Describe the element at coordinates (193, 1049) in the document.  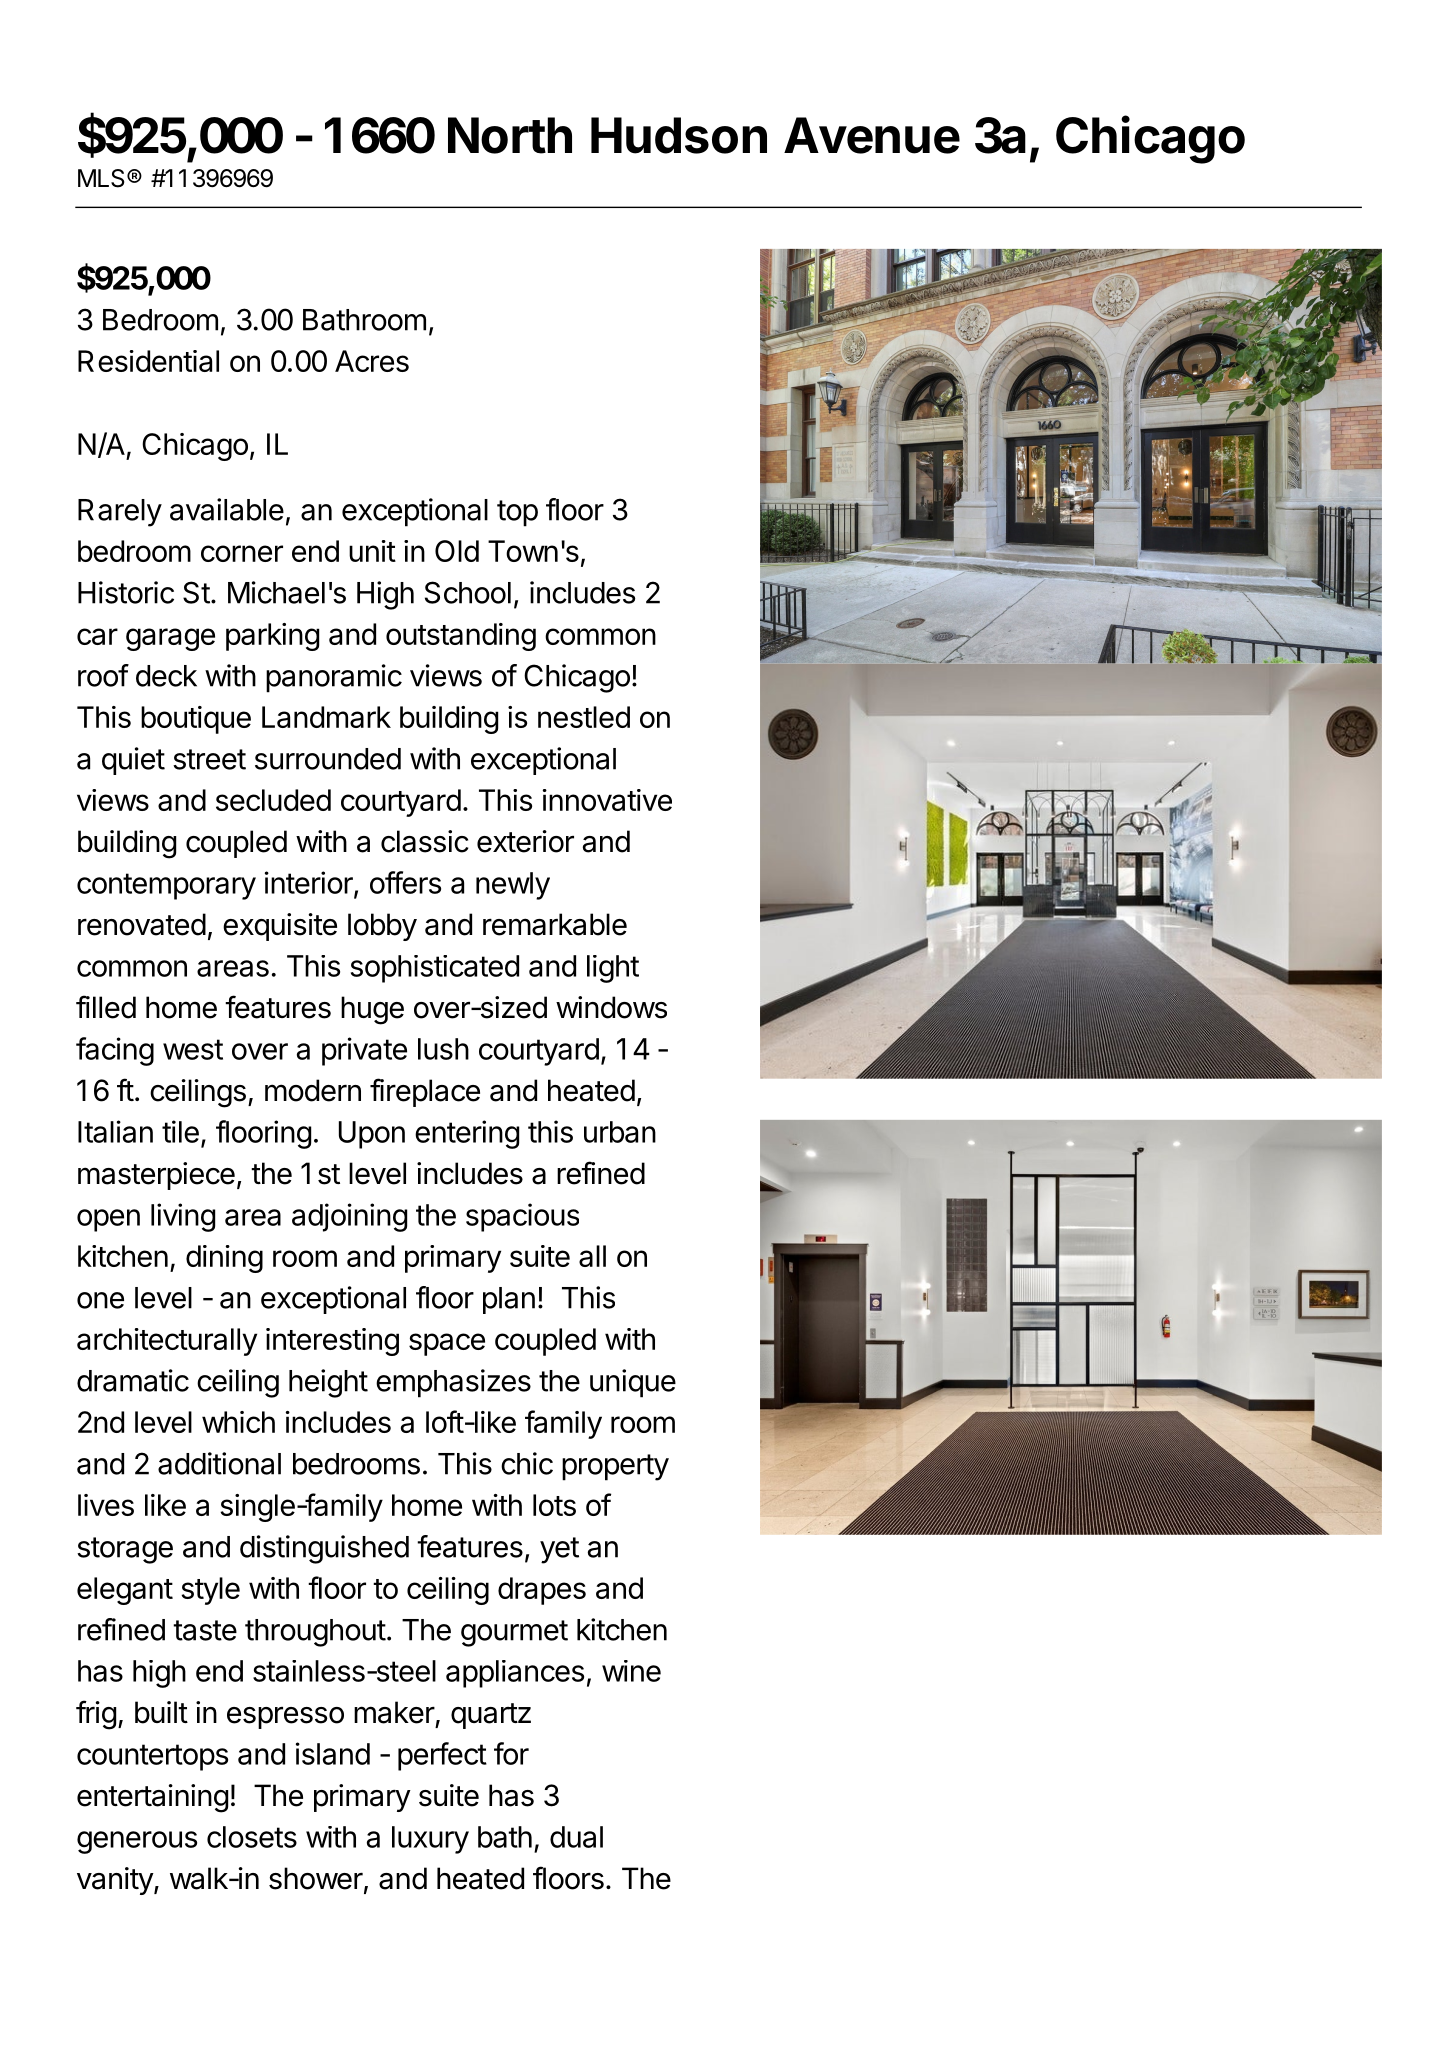
I see `west` at that location.
